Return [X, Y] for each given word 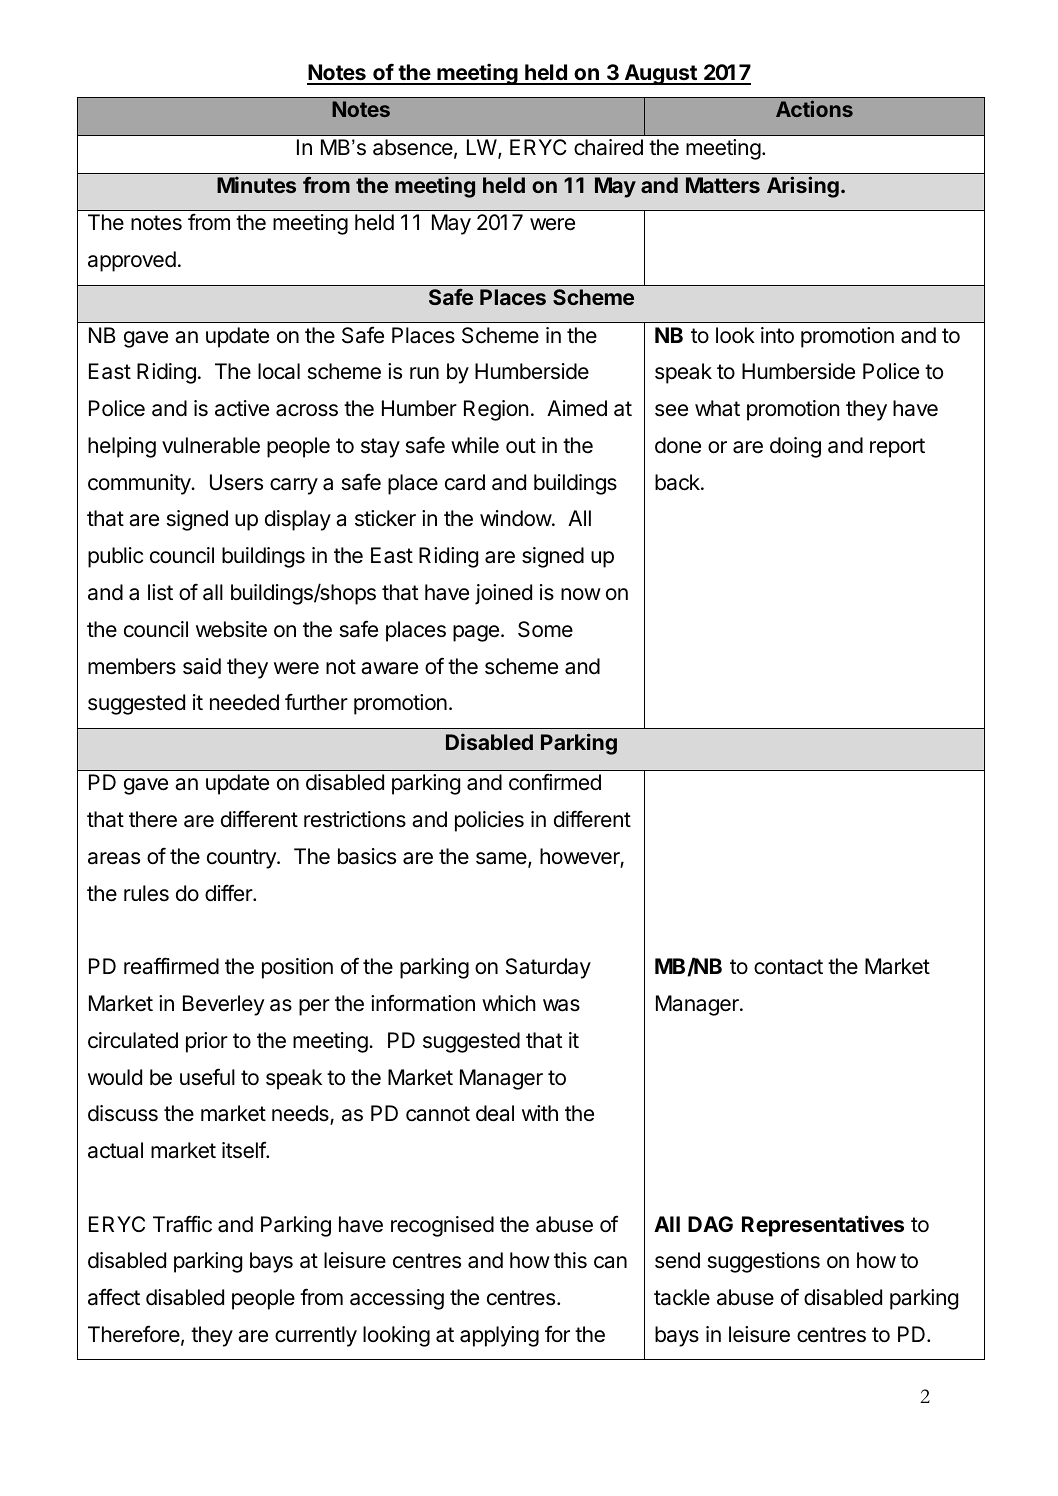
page [476, 633]
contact [788, 967]
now [581, 594]
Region [496, 410]
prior [207, 1042]
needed [244, 702]
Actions [814, 109]
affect [114, 1297]
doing [795, 447]
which [509, 1003]
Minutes [256, 185]
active [242, 408]
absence [413, 147]
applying [499, 1336]
